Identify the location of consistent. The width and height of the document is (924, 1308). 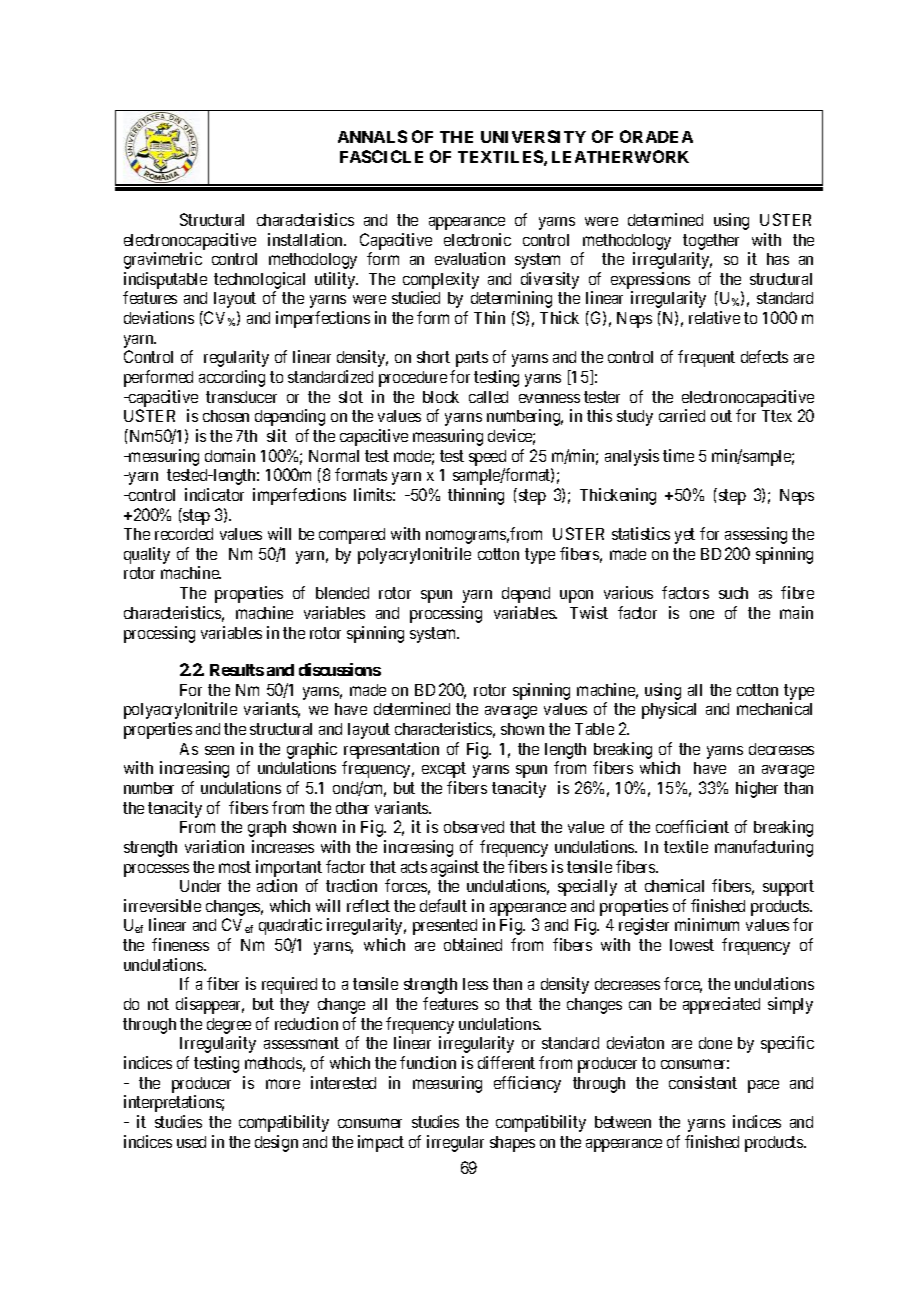
(703, 1082).
